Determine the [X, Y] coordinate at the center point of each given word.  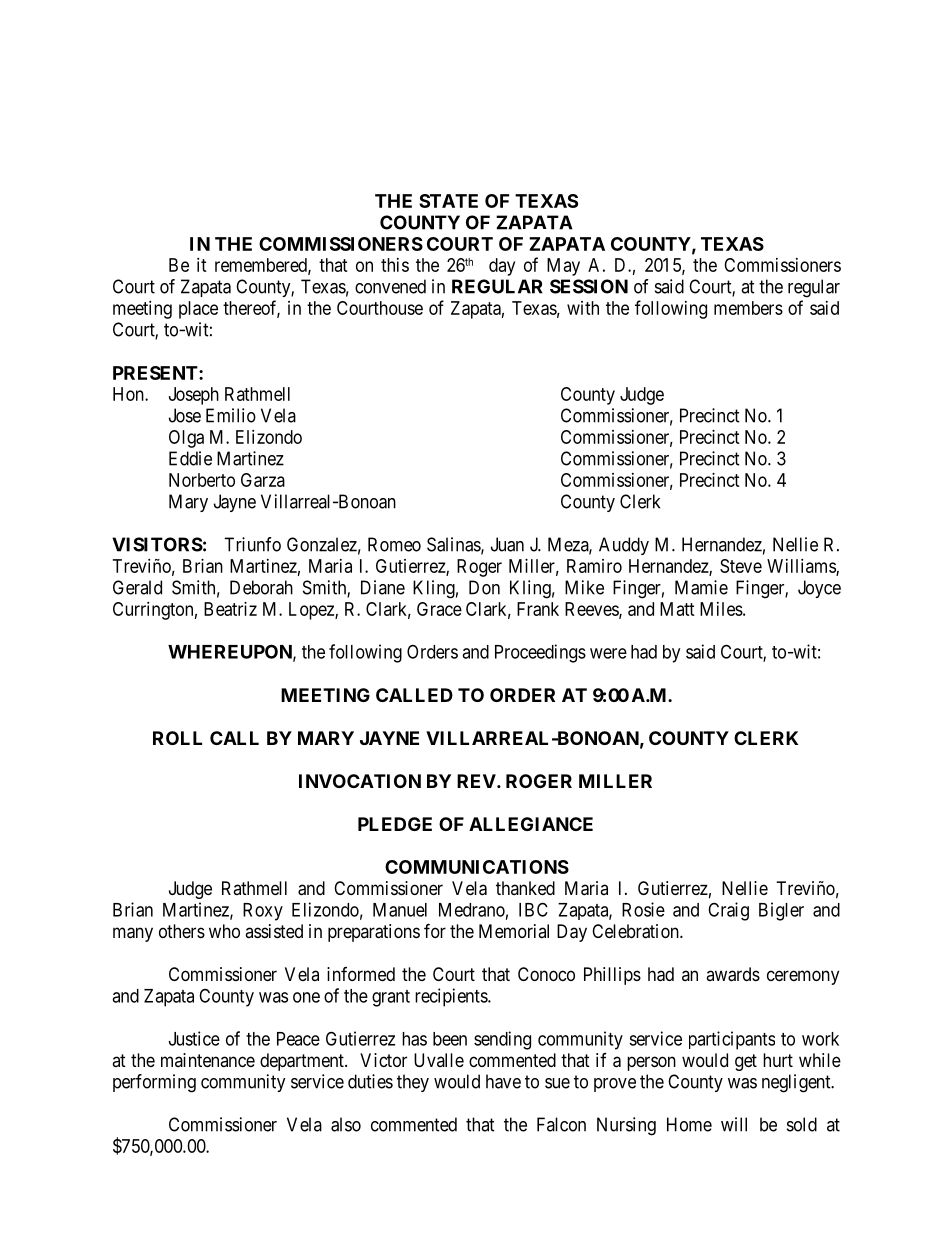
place [198, 310]
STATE [448, 201]
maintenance [208, 1060]
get [746, 1062]
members [748, 308]
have [503, 1081]
